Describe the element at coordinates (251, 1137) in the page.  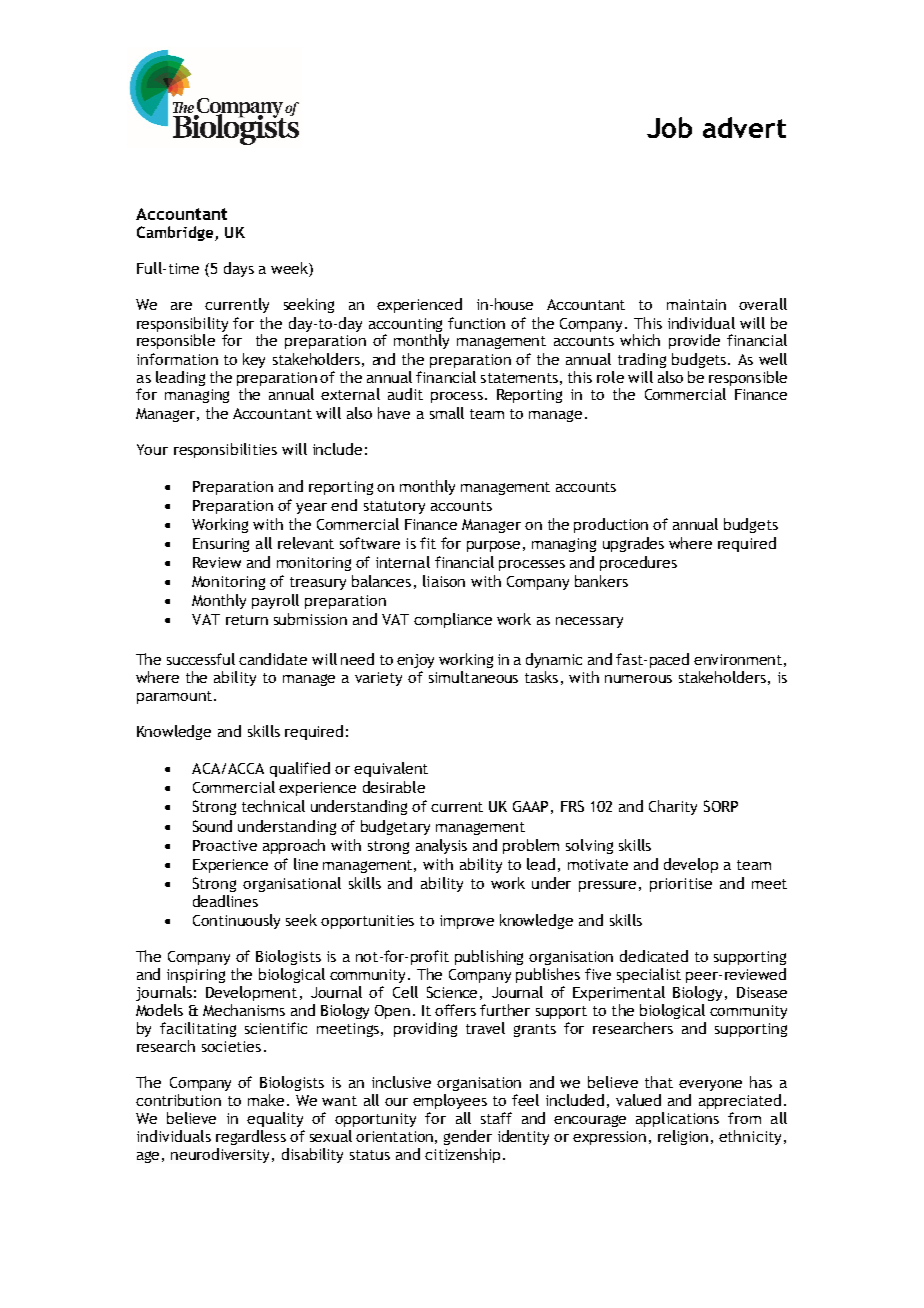
I see `regardless` at that location.
